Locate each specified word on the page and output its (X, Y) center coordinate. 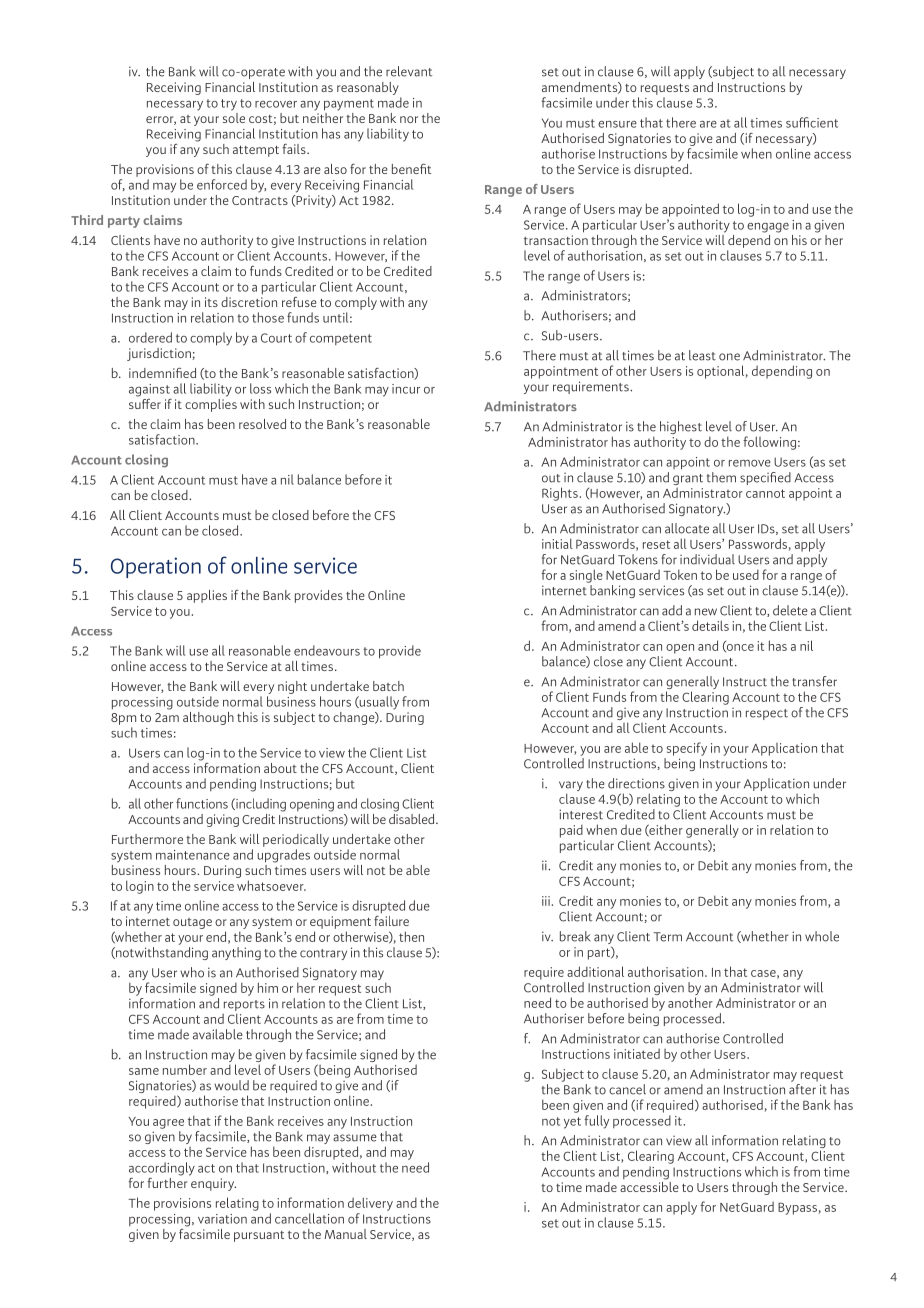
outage (192, 923)
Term (667, 937)
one (729, 357)
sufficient (812, 122)
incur (406, 389)
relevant (409, 71)
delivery (370, 1204)
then (411, 936)
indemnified (162, 372)
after (802, 1089)
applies (207, 596)
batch (388, 686)
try (229, 105)
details (710, 625)
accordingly (162, 1169)
